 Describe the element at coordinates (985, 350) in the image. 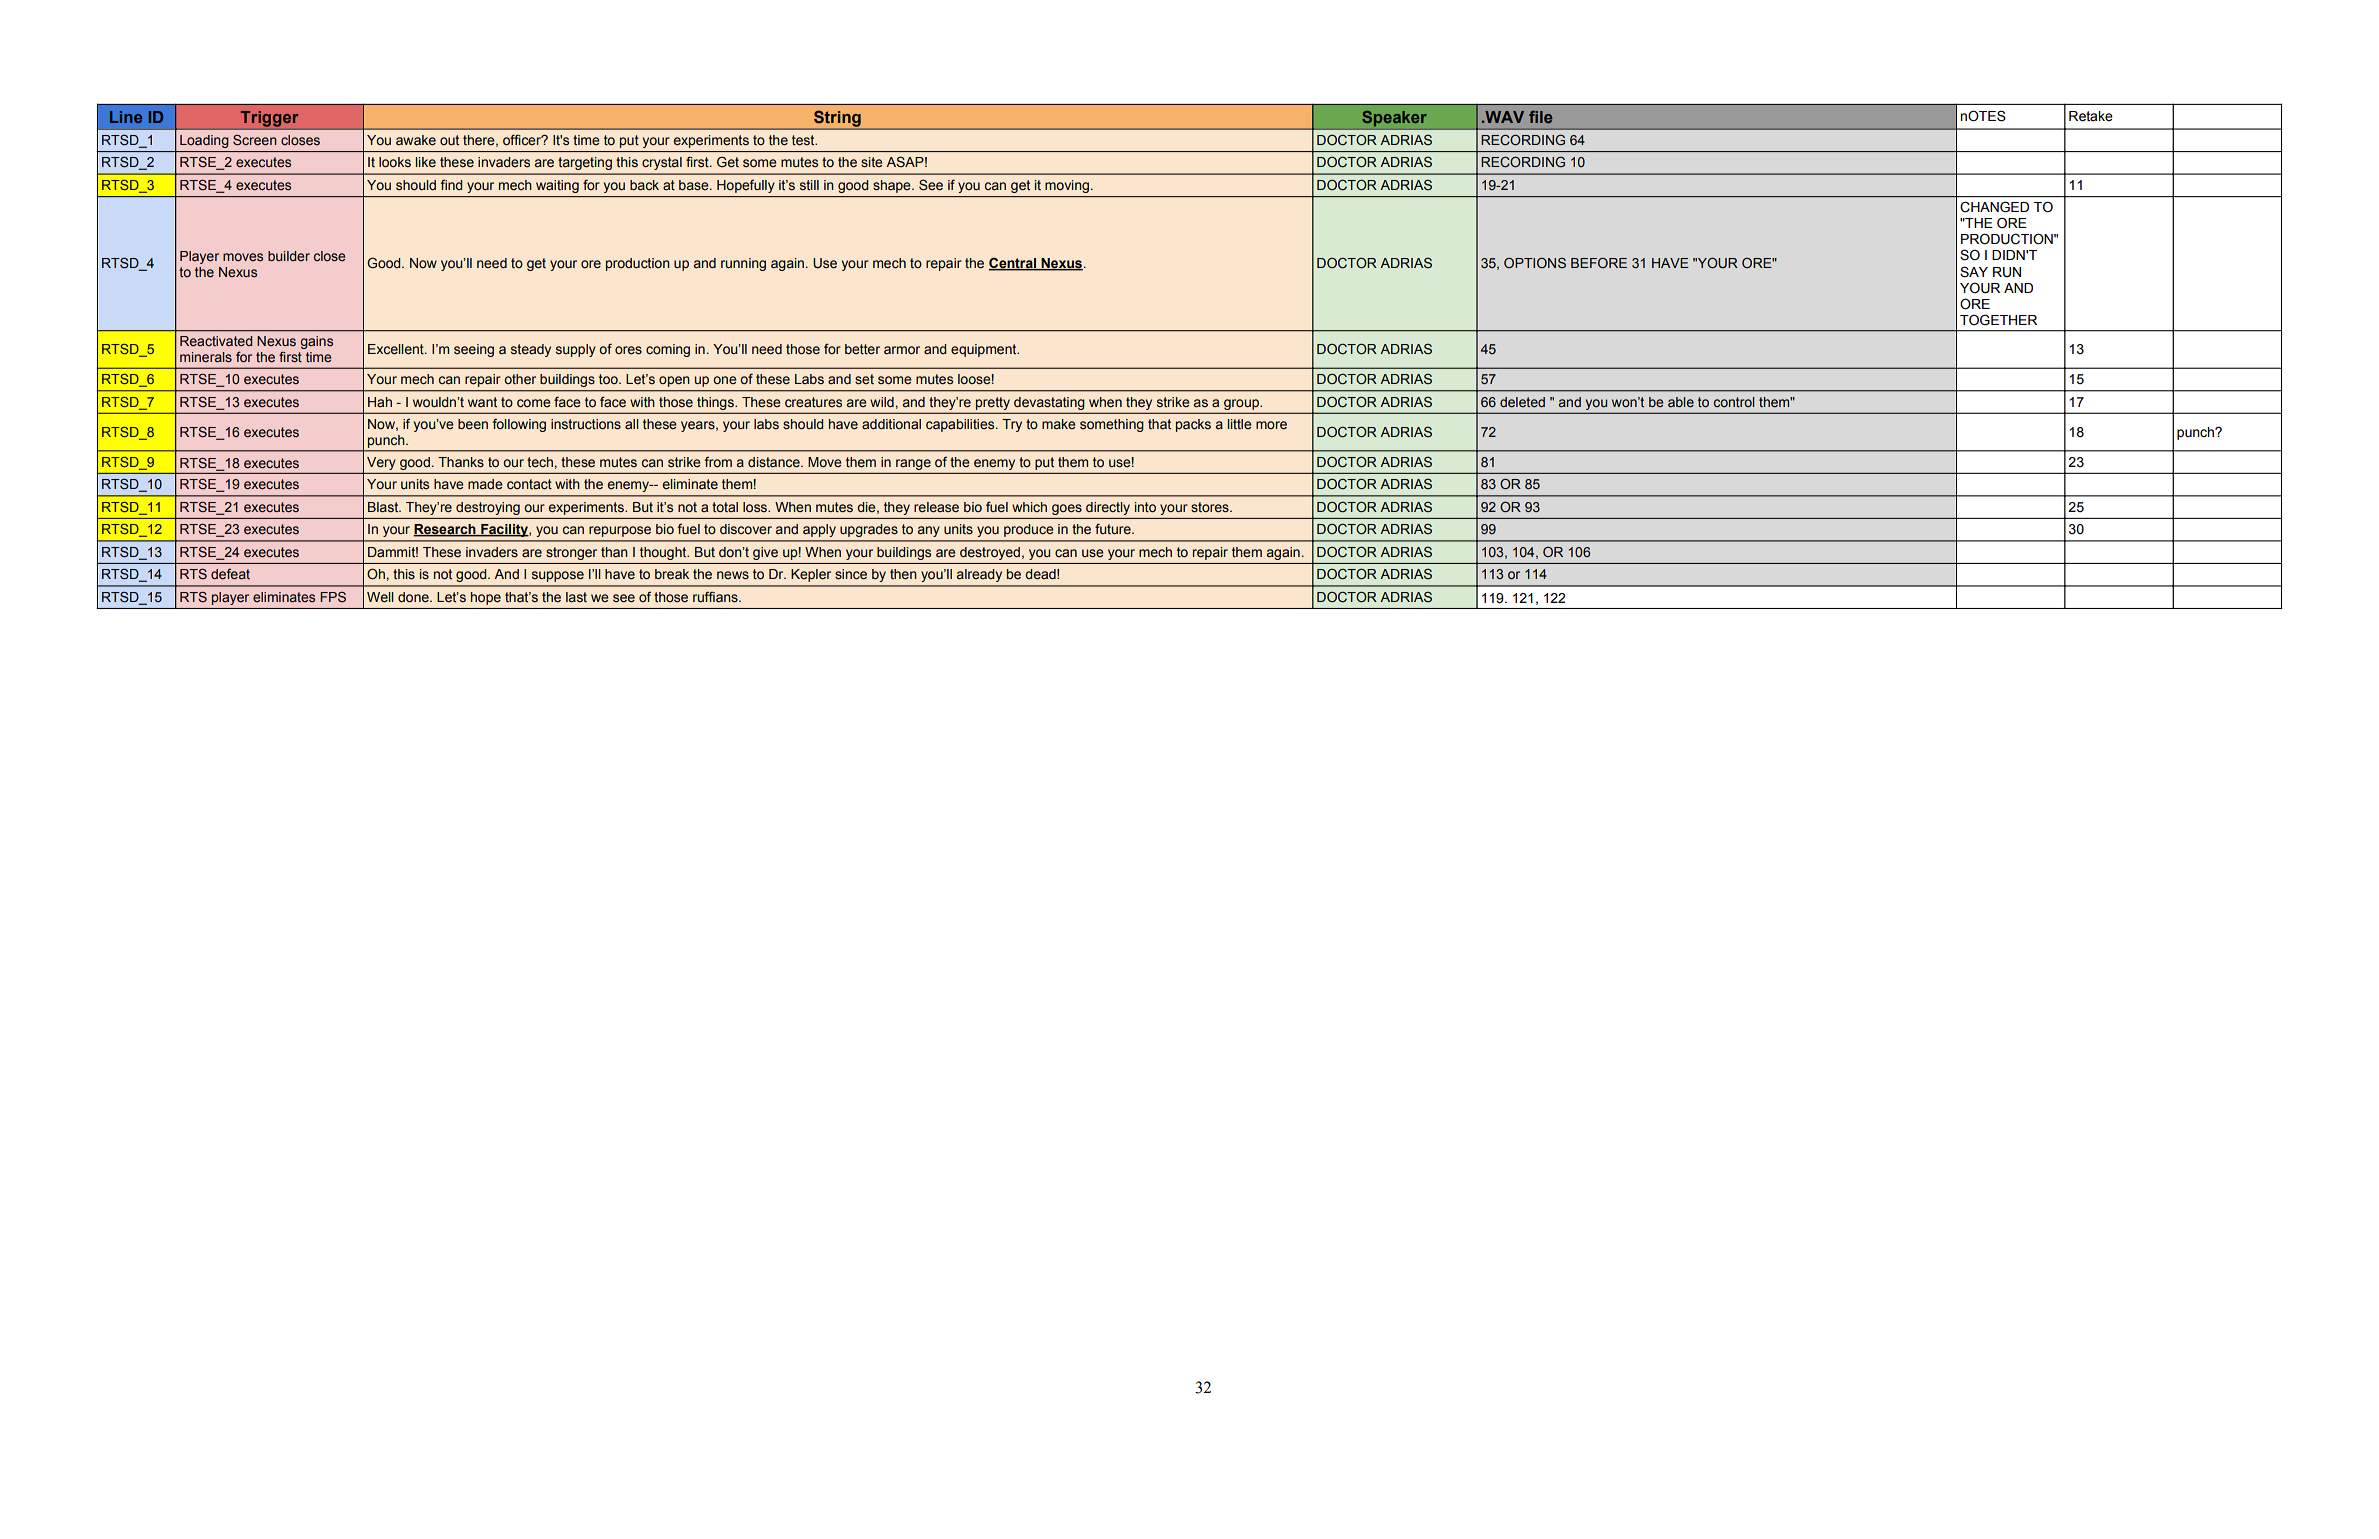

I see `equipment` at that location.
